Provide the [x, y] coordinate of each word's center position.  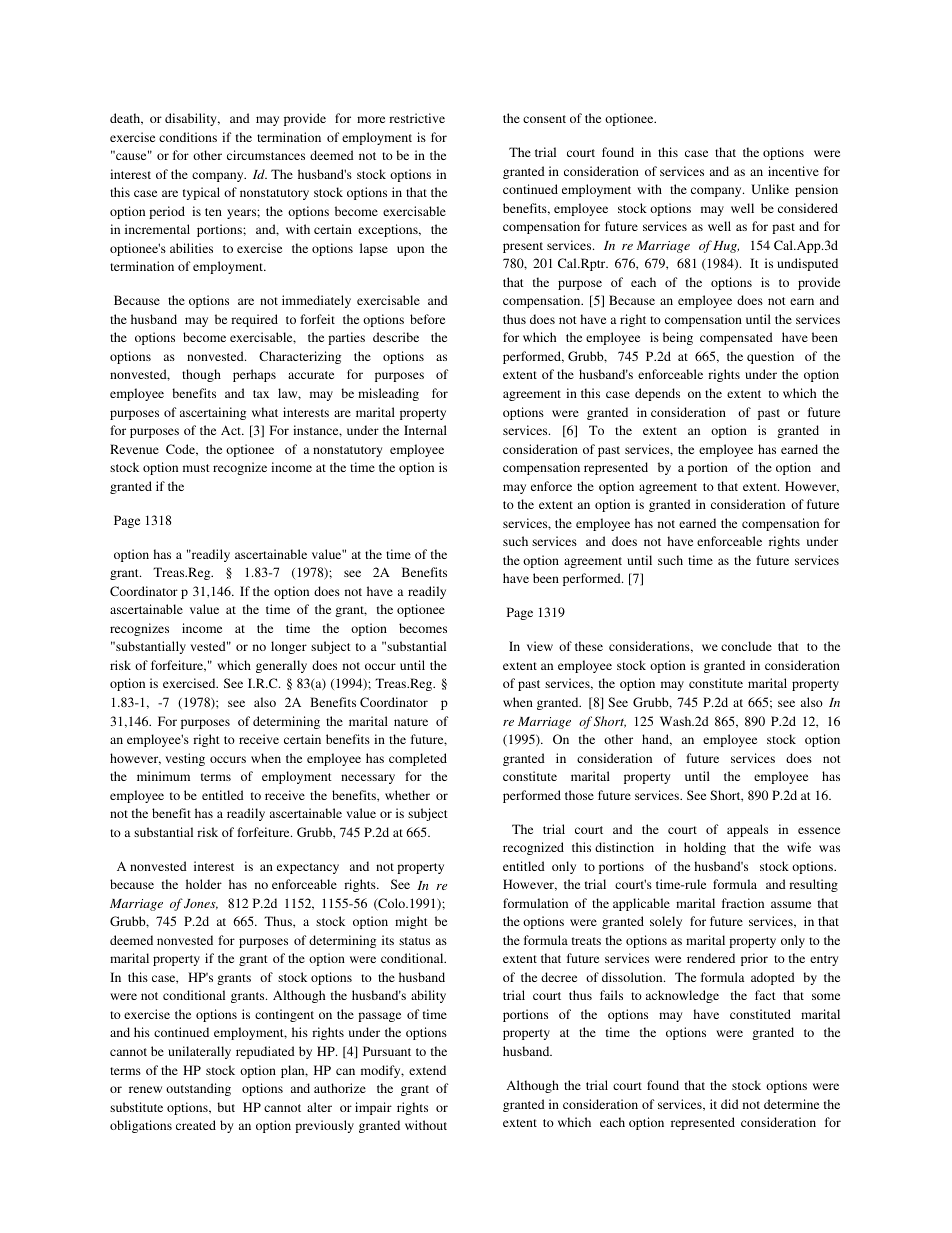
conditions [188, 137]
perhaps [254, 375]
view [540, 646]
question [770, 357]
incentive [793, 171]
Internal [425, 430]
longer [289, 647]
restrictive [417, 118]
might [411, 922]
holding [705, 848]
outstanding [198, 1089]
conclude [746, 646]
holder [204, 884]
